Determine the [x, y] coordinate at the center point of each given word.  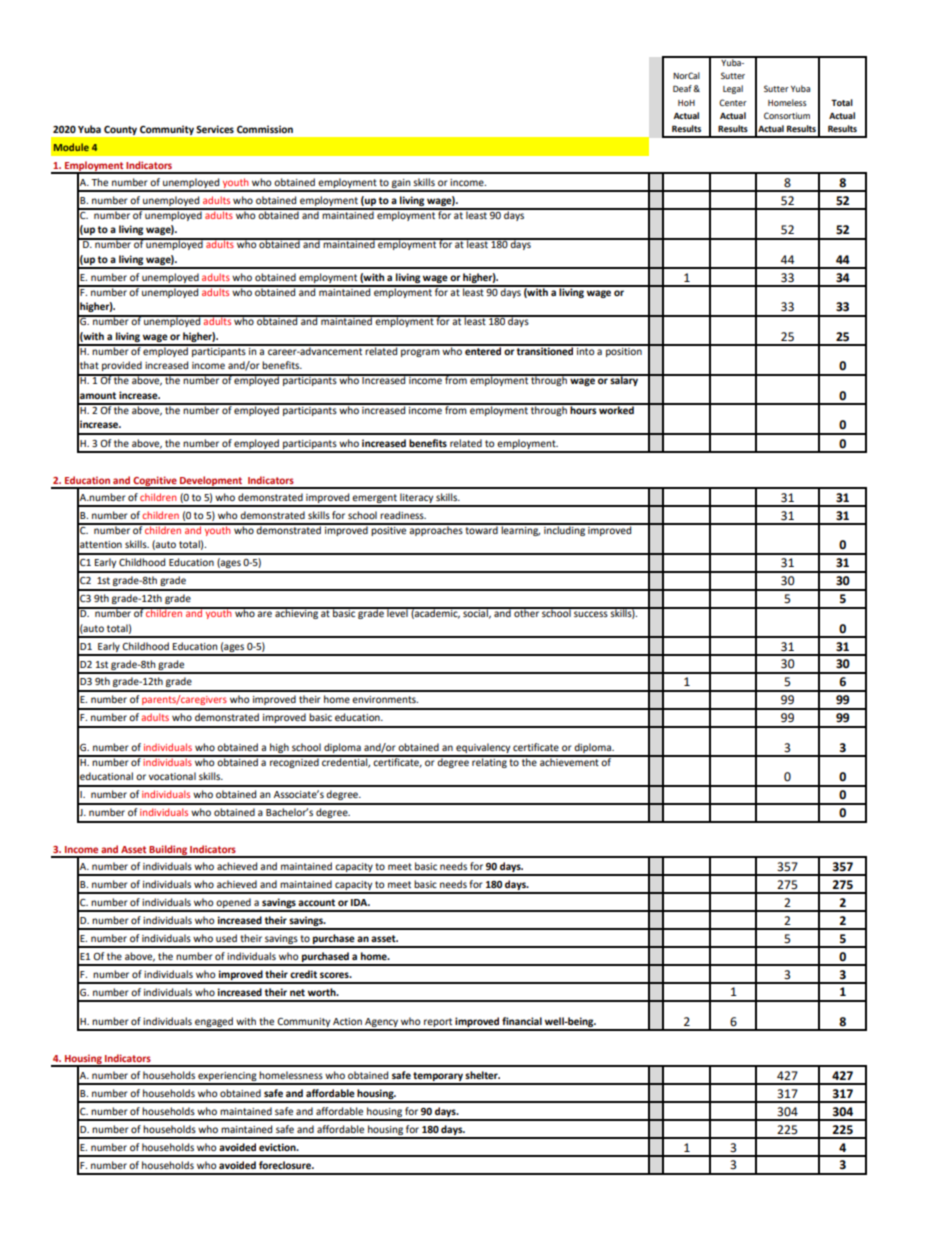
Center [733, 102]
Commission [265, 129]
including [564, 529]
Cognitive [155, 482]
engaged [214, 1023]
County [120, 130]
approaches [436, 529]
